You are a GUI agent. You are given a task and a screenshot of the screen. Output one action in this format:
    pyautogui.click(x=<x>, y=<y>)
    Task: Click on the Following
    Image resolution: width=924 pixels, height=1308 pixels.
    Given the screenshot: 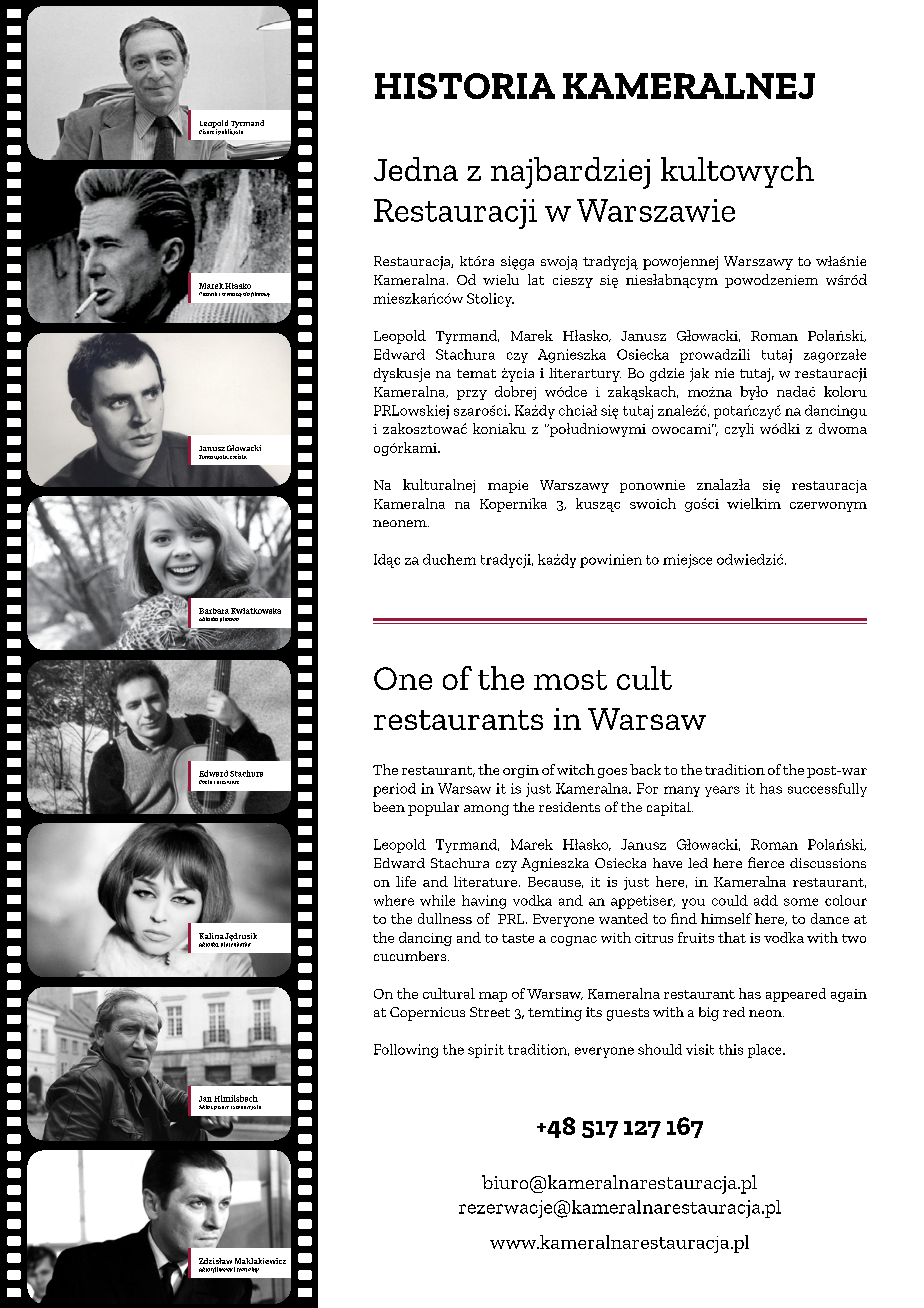 What is the action you would take?
    pyautogui.click(x=406, y=1051)
